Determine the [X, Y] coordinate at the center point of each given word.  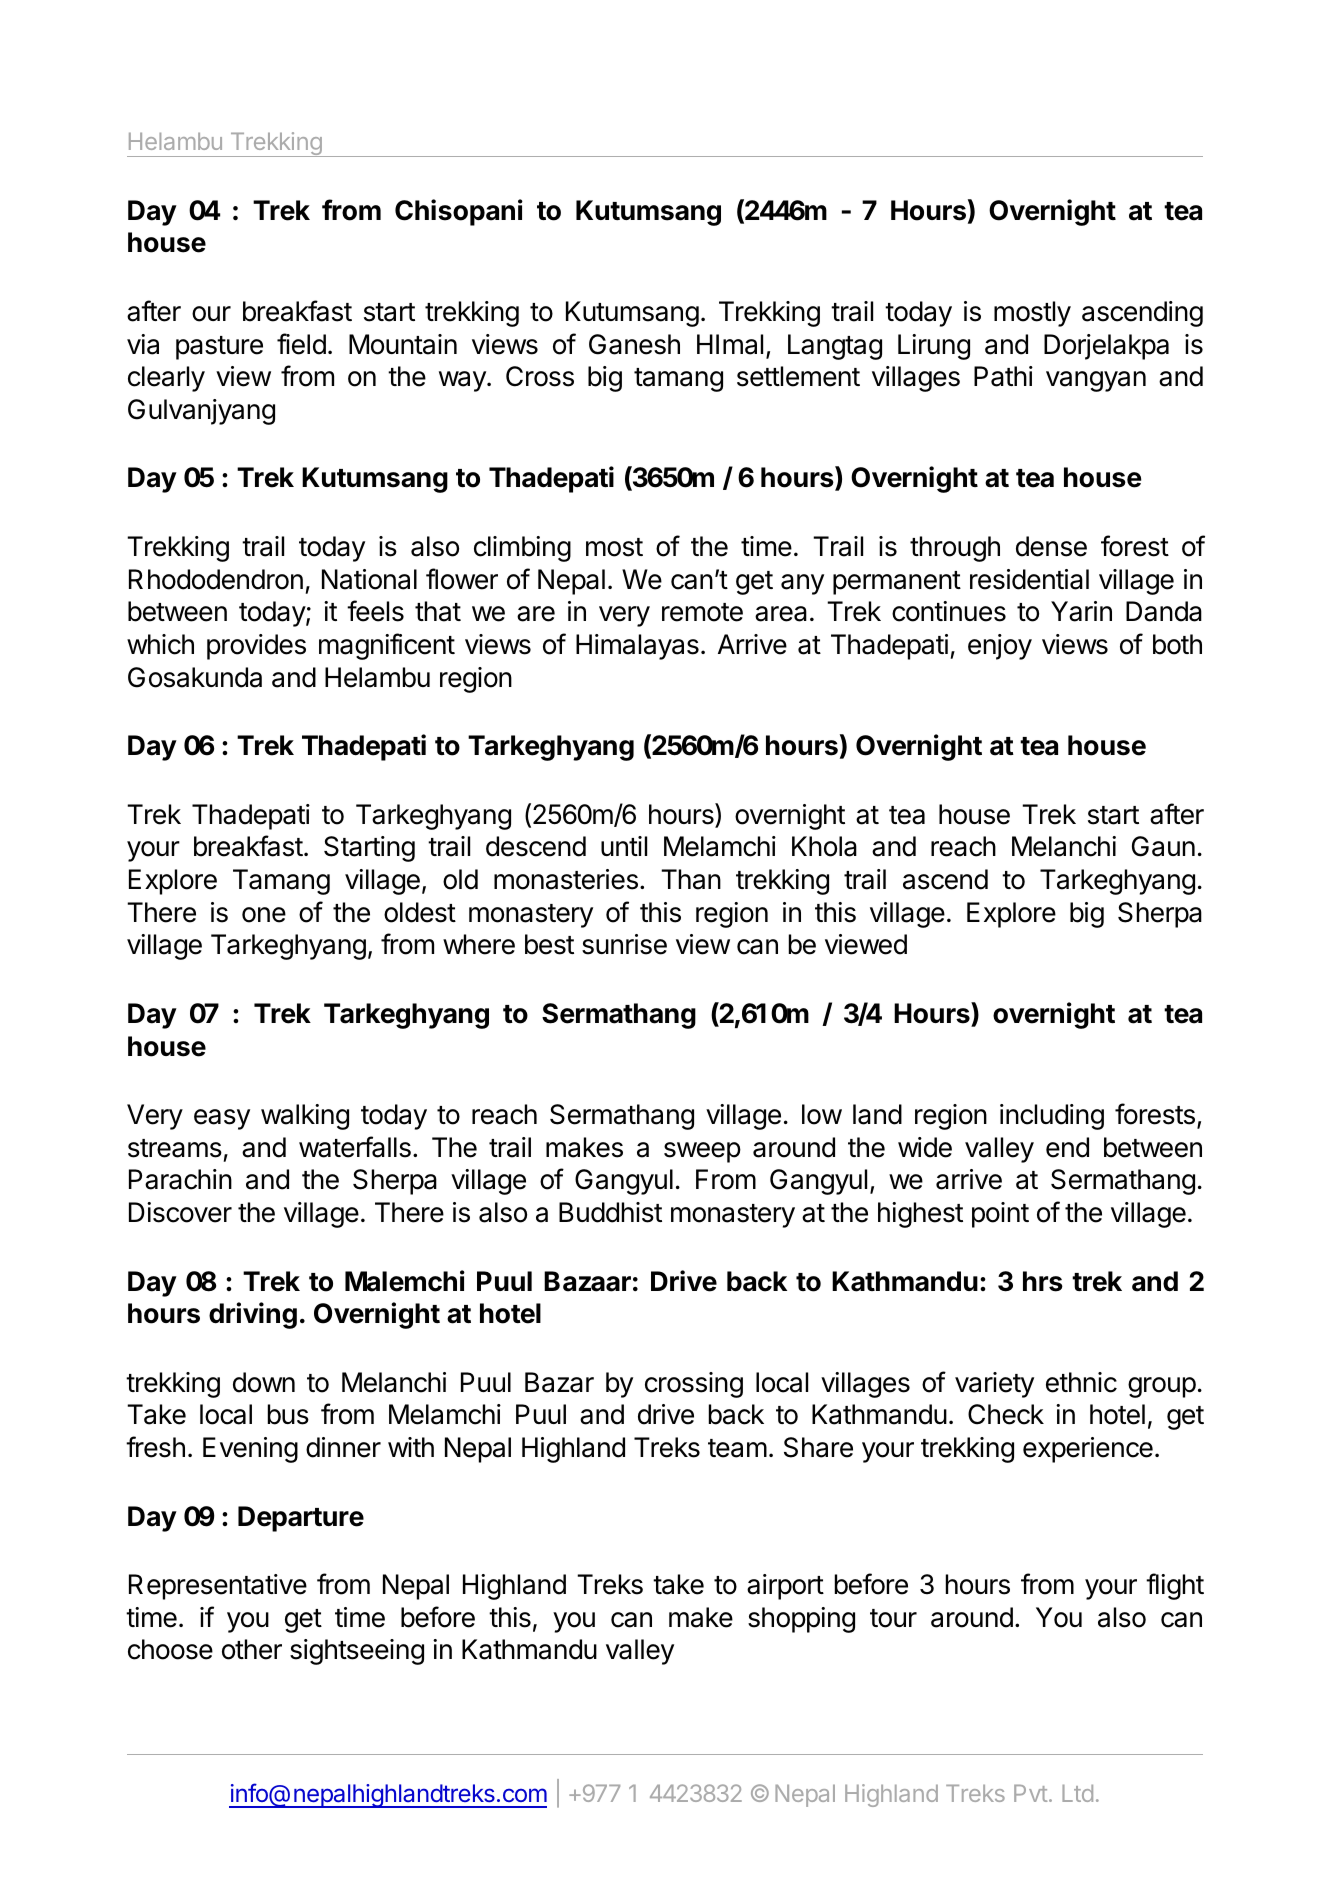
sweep [702, 1152]
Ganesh [634, 344]
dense [1051, 546]
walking [305, 1117]
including [1052, 1117]
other [252, 1649]
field [301, 344]
